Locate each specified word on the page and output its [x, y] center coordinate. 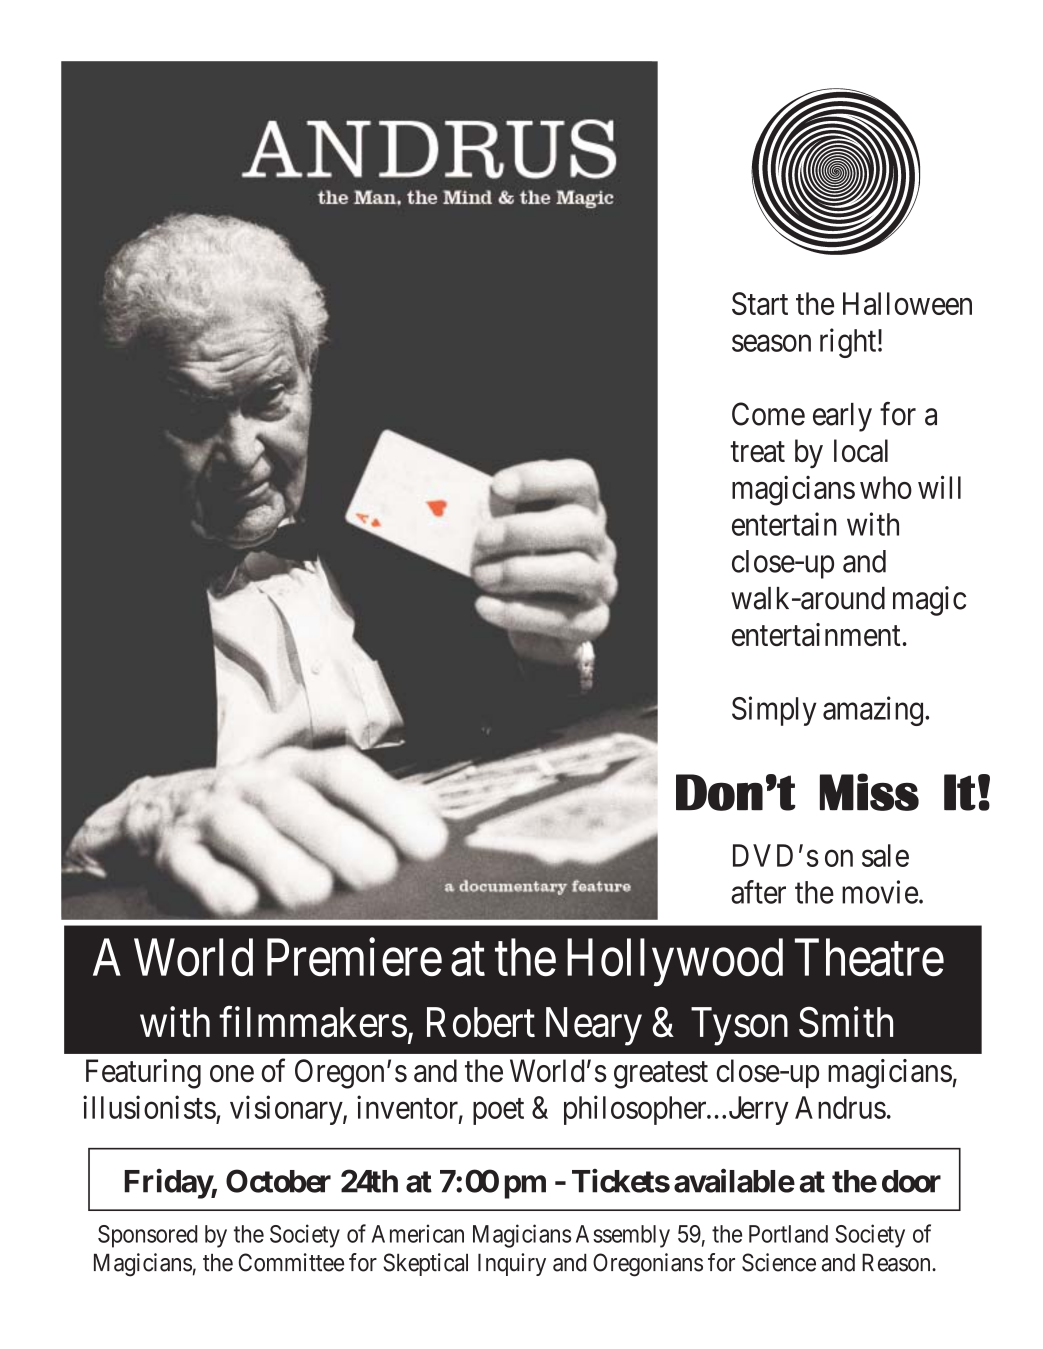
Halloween [907, 303]
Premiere [354, 957]
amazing [873, 711]
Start [760, 303]
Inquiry [512, 1264]
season [771, 343]
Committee [291, 1262]
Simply [774, 711]
